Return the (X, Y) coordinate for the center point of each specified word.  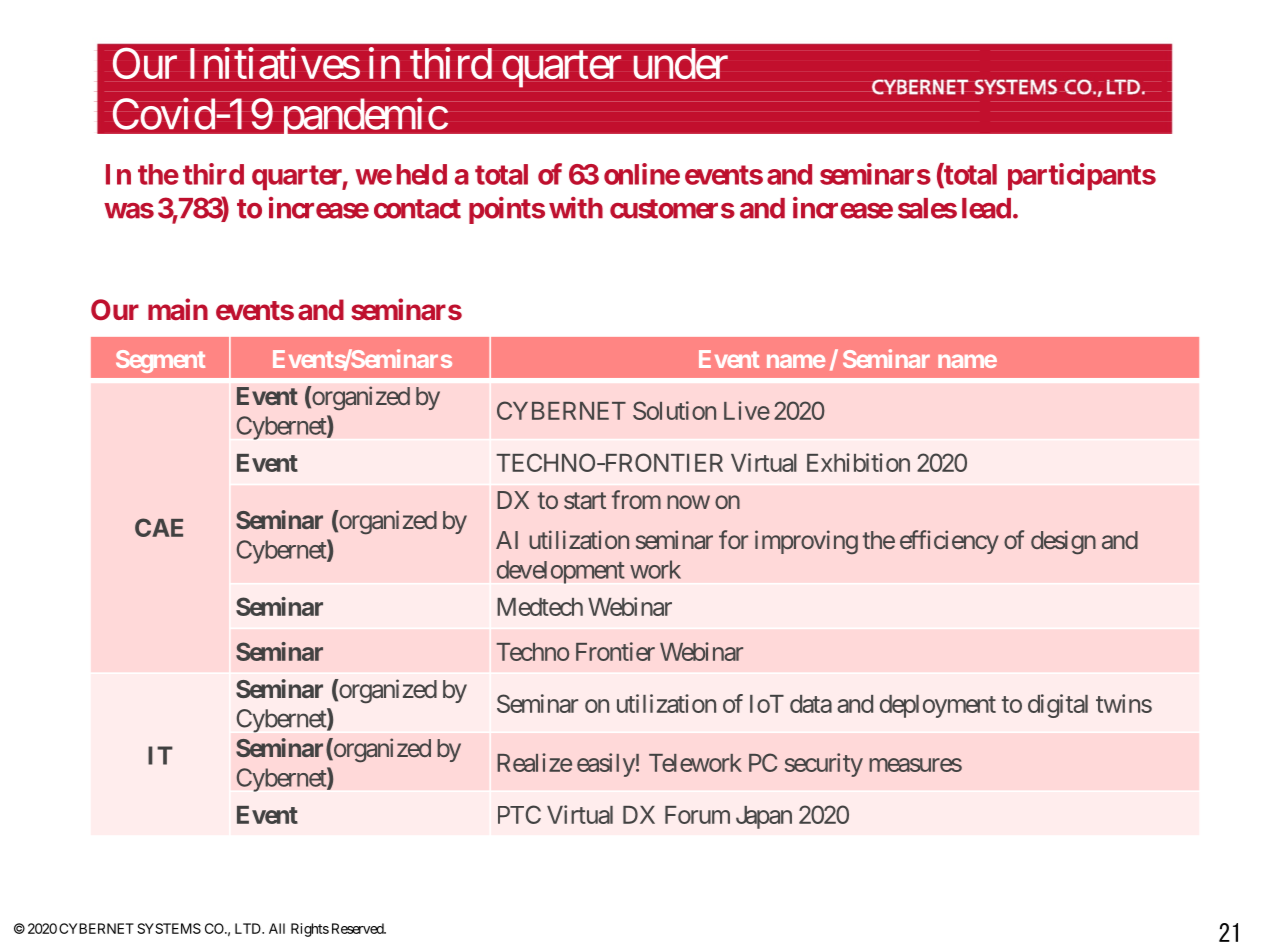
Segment (160, 361)
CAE (159, 527)
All (277, 928)
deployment (938, 706)
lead (986, 208)
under (681, 63)
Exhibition (858, 462)
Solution (674, 410)
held (422, 174)
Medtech (540, 607)
